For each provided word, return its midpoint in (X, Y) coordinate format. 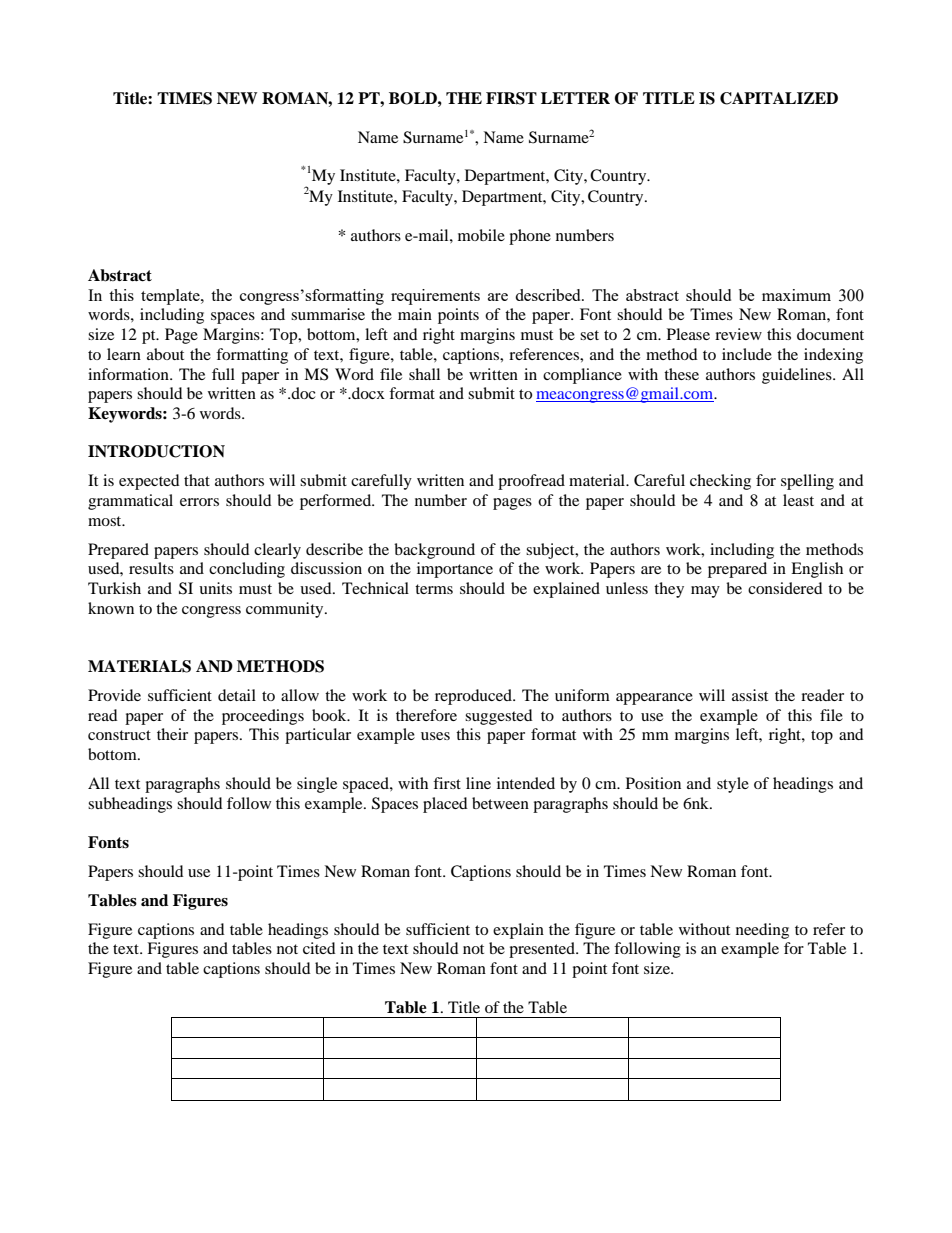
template (171, 297)
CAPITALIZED (779, 98)
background (434, 551)
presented (543, 950)
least (798, 500)
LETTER (575, 98)
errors (199, 502)
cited (319, 948)
